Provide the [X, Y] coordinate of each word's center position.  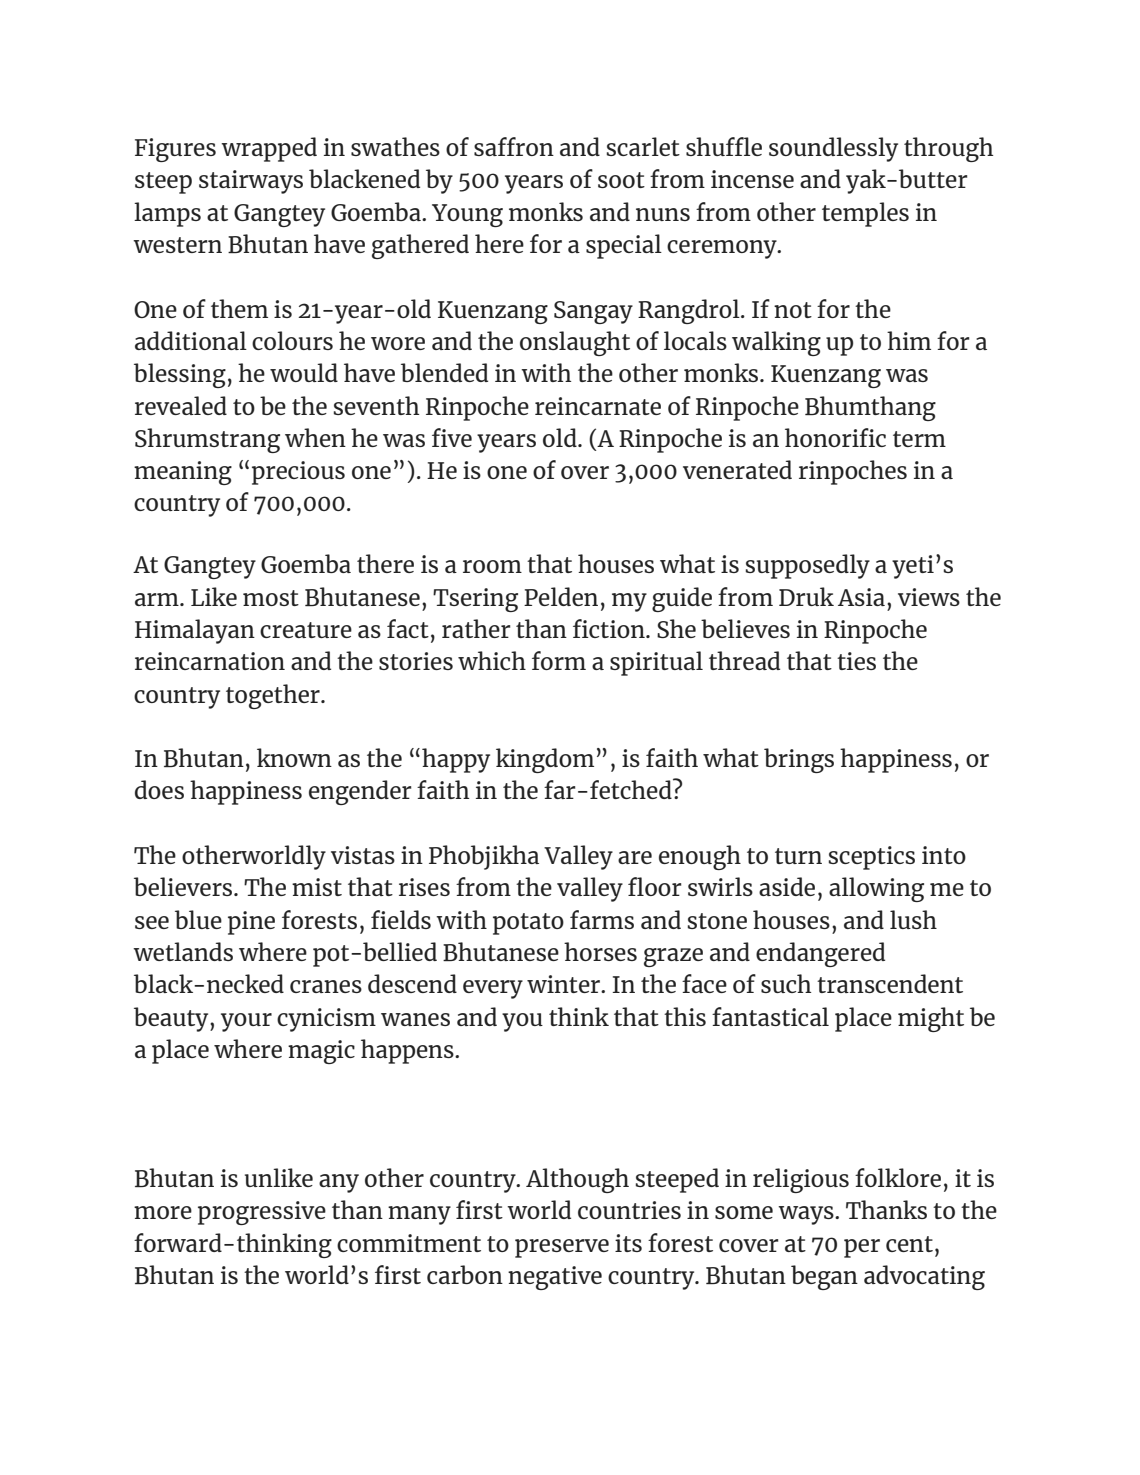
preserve [562, 1248]
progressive [262, 1213]
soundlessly [833, 149]
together [274, 696]
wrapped [269, 149]
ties [856, 661]
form [559, 660]
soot [621, 180]
